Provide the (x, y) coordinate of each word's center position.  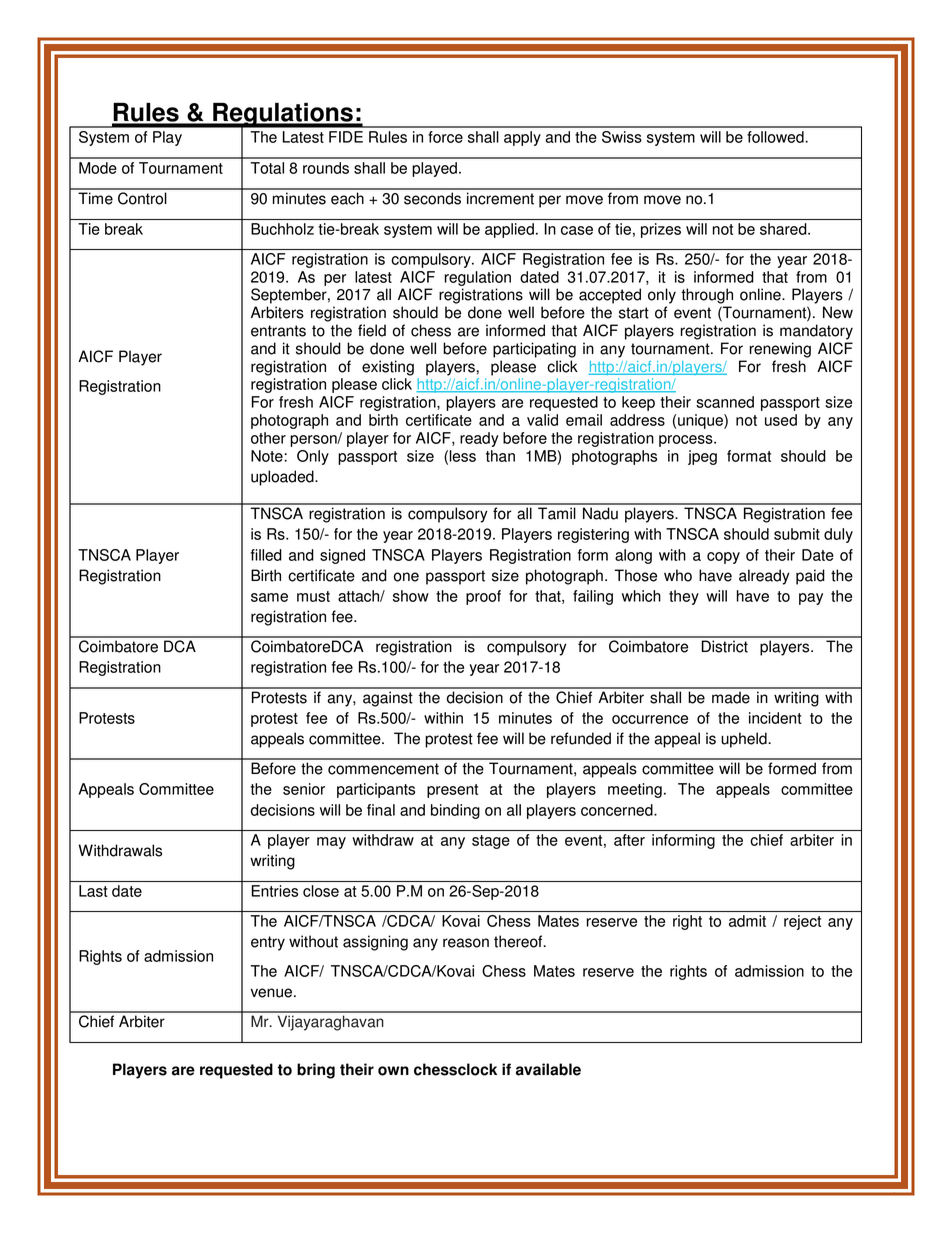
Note (268, 456)
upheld (745, 740)
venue (273, 993)
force (445, 137)
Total (267, 168)
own (393, 1071)
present (452, 791)
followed (776, 137)
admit (747, 921)
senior (304, 789)
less (462, 456)
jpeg (702, 457)
